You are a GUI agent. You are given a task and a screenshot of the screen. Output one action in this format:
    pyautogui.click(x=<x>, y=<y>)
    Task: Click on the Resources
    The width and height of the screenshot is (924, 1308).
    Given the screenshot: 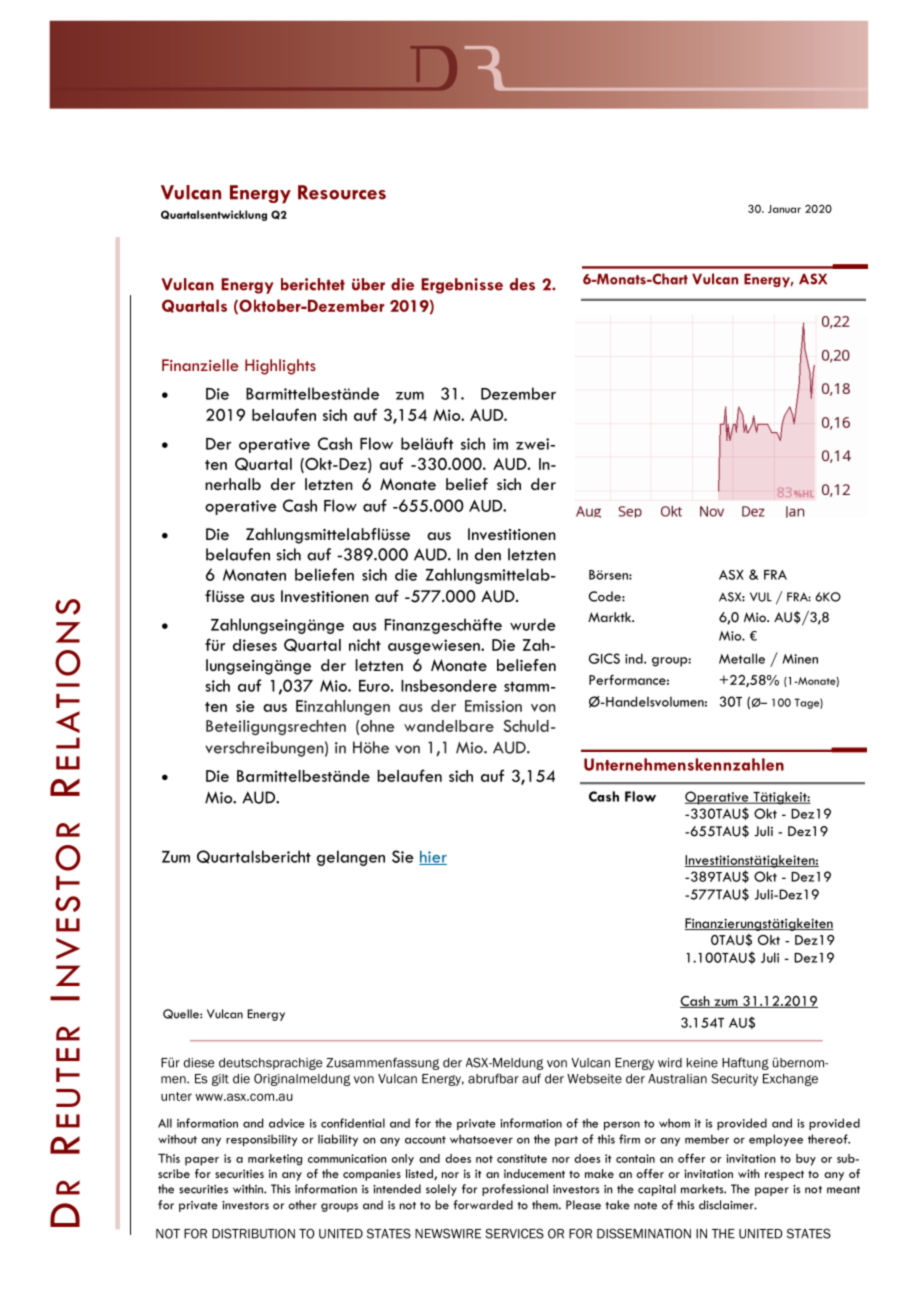 What is the action you would take?
    pyautogui.click(x=342, y=192)
